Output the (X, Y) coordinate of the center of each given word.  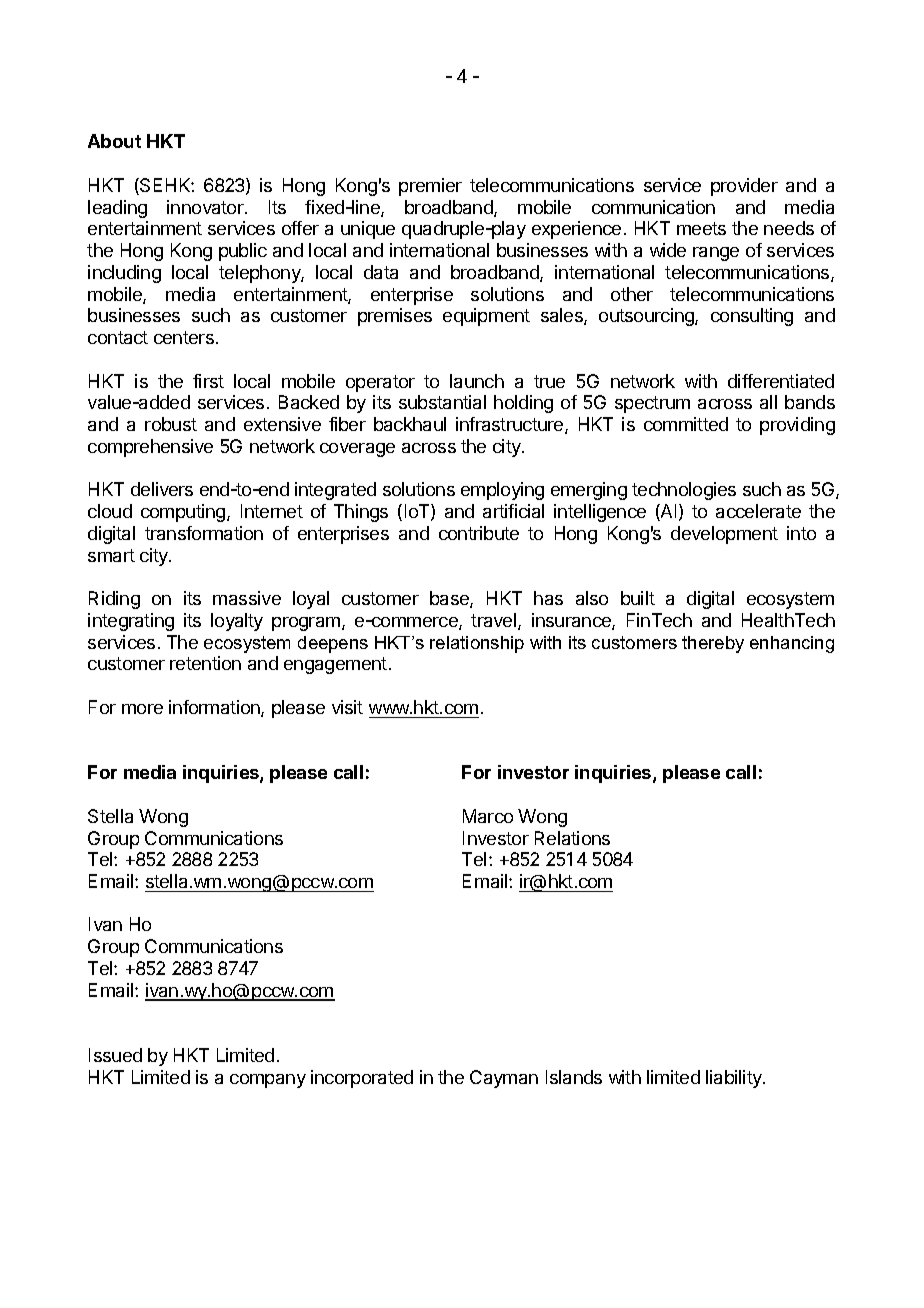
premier (430, 187)
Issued (115, 1055)
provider (744, 187)
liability (735, 1079)
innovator (206, 207)
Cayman (504, 1079)
